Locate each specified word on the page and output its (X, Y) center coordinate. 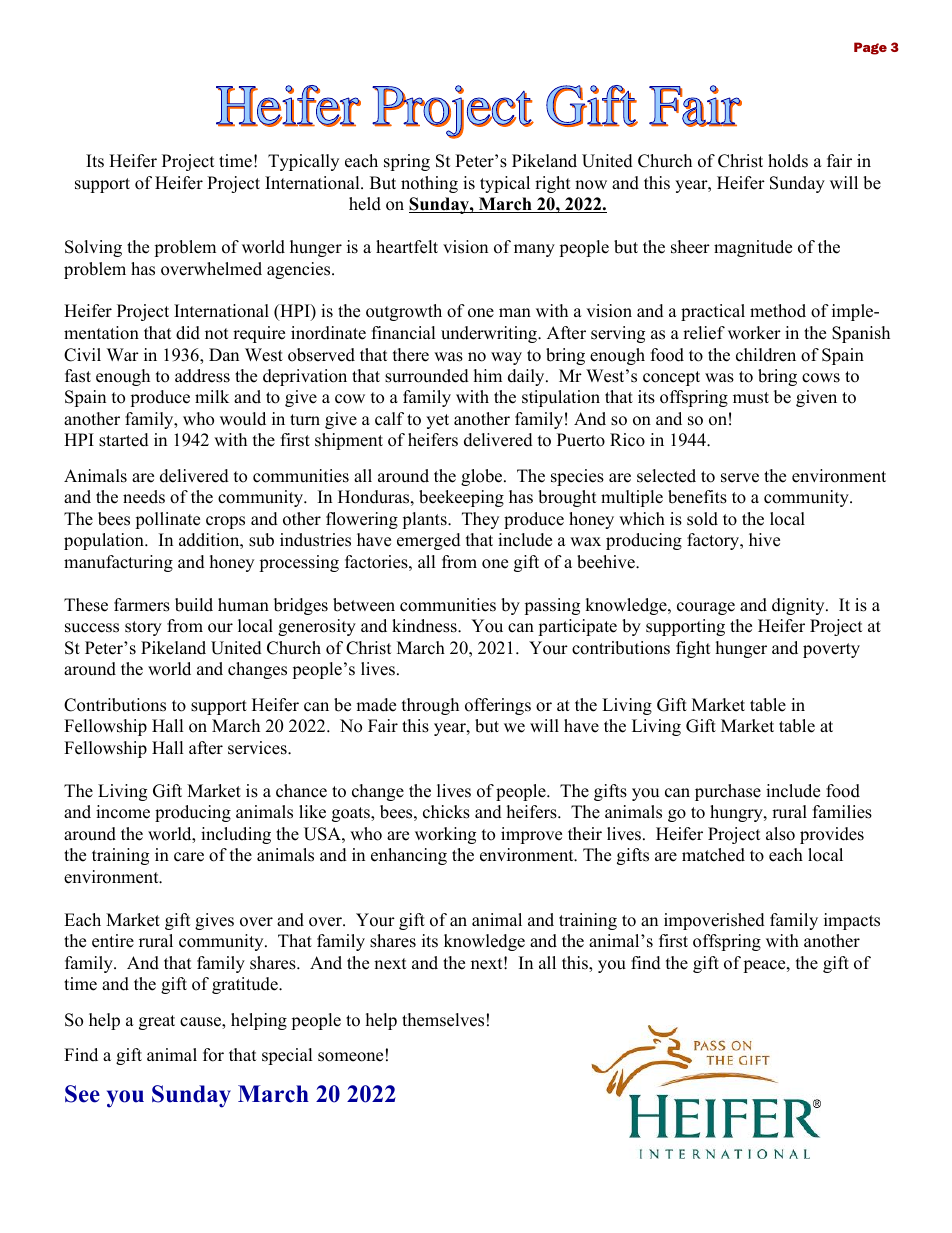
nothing (429, 184)
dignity (799, 606)
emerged (429, 541)
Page (870, 48)
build (194, 605)
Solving (93, 248)
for (213, 1055)
